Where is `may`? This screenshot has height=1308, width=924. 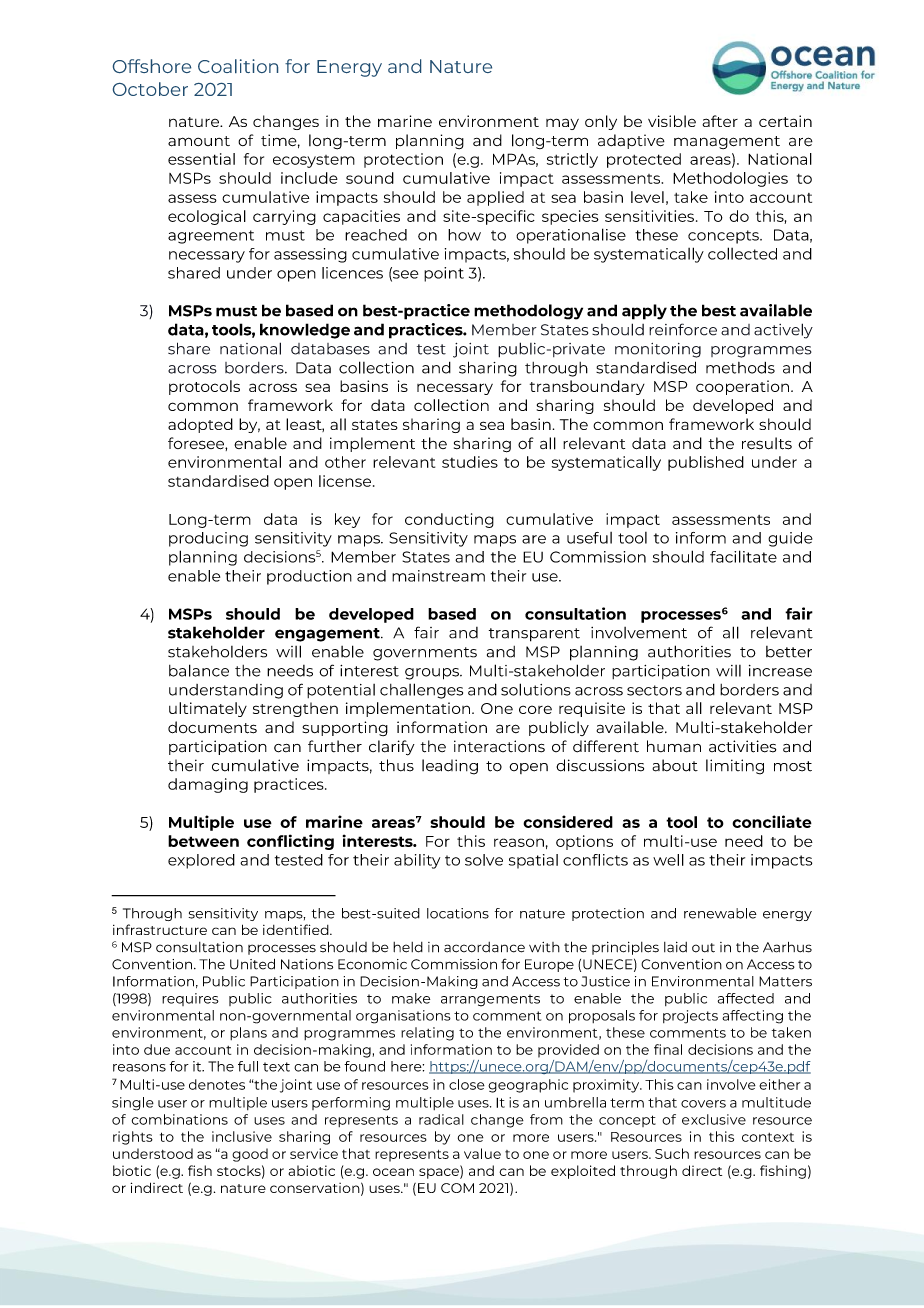
may is located at coordinates (562, 124).
